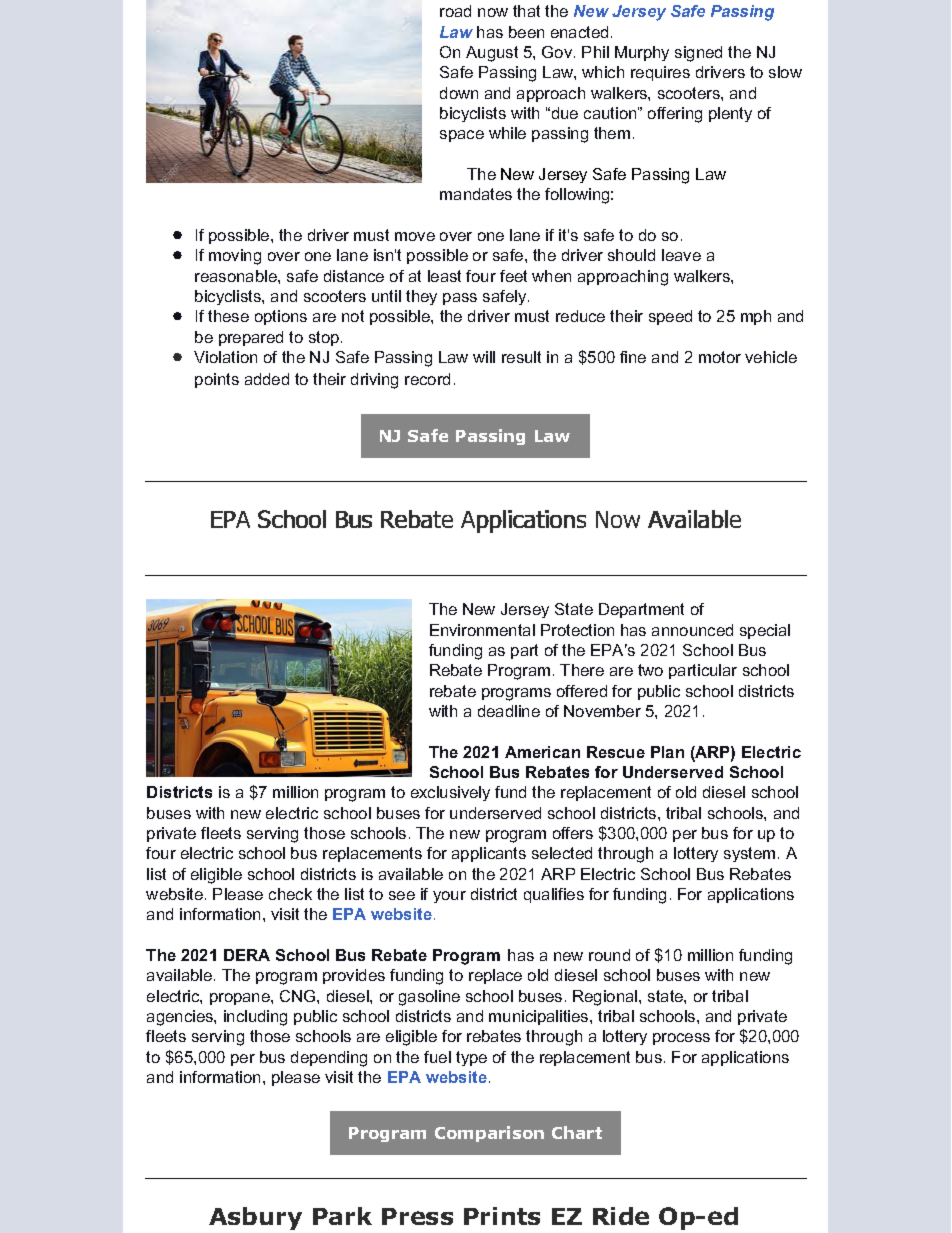  Describe the element at coordinates (502, 1216) in the screenshot. I see `Prints` at that location.
